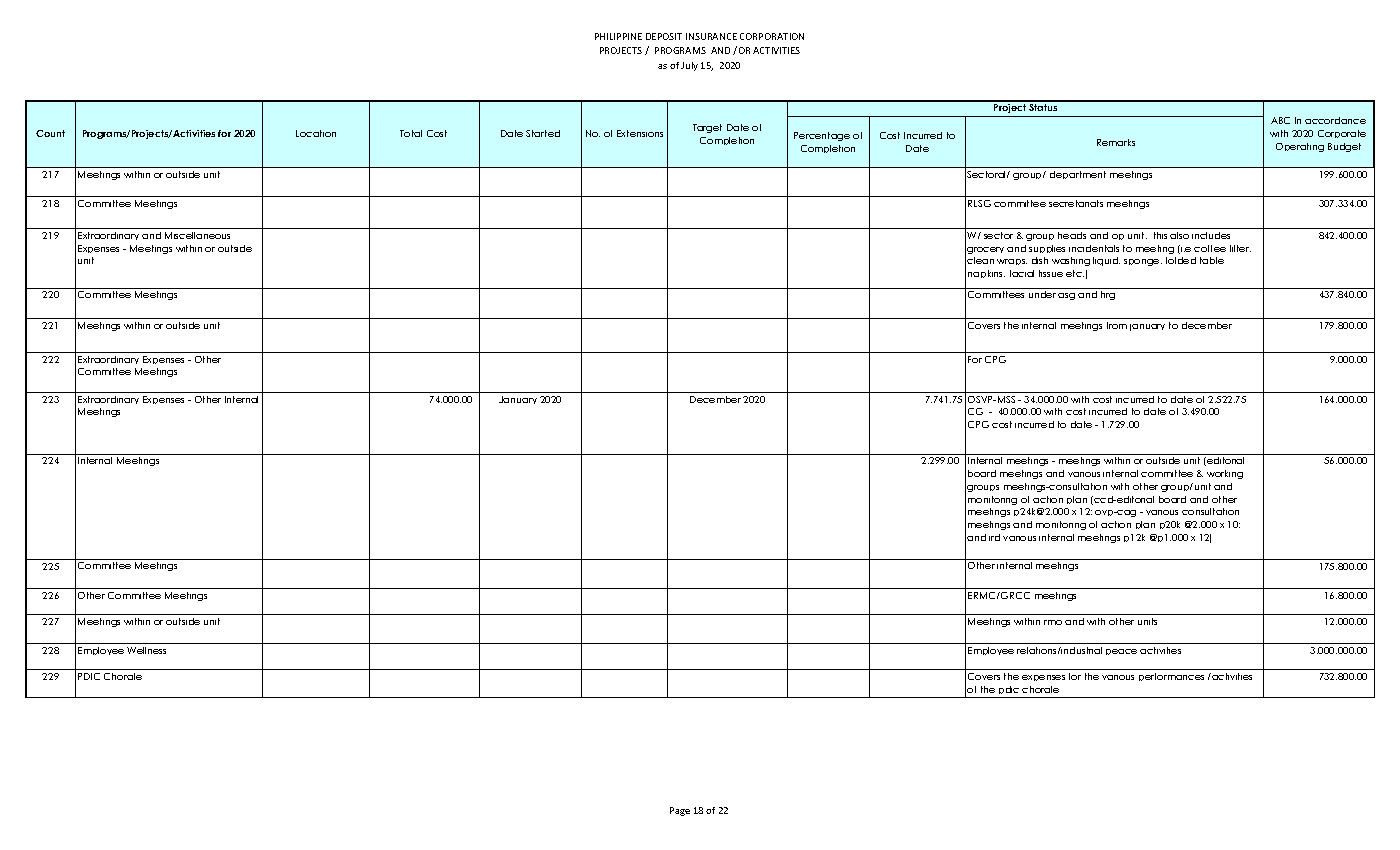  What do you see at coordinates (680, 811) in the screenshot?
I see `Page` at bounding box center [680, 811].
